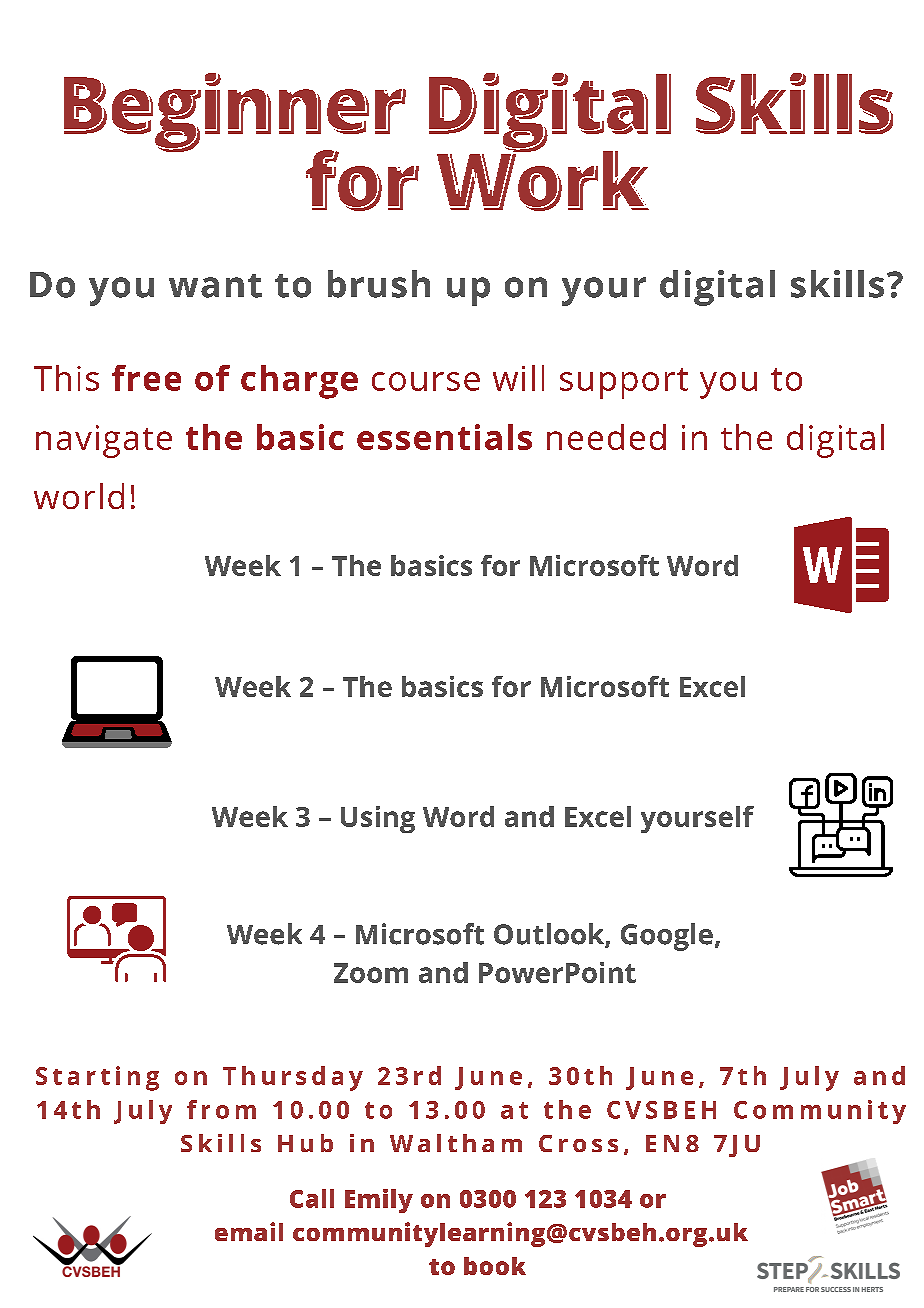 Image resolution: width=924 pixels, height=1308 pixels. What do you see at coordinates (79, 496) in the image?
I see `world` at bounding box center [79, 496].
